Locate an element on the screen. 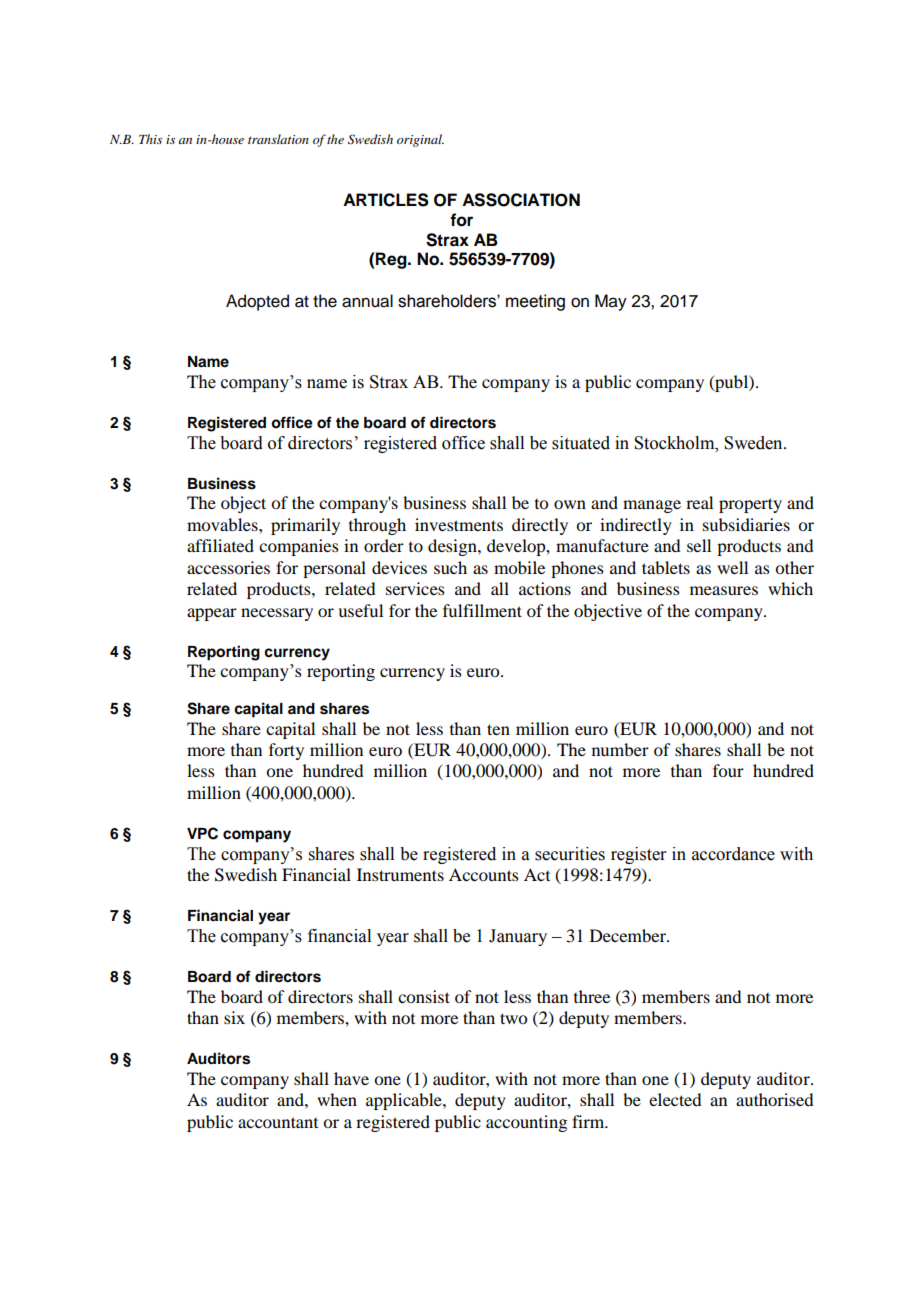  May is located at coordinates (611, 302).
